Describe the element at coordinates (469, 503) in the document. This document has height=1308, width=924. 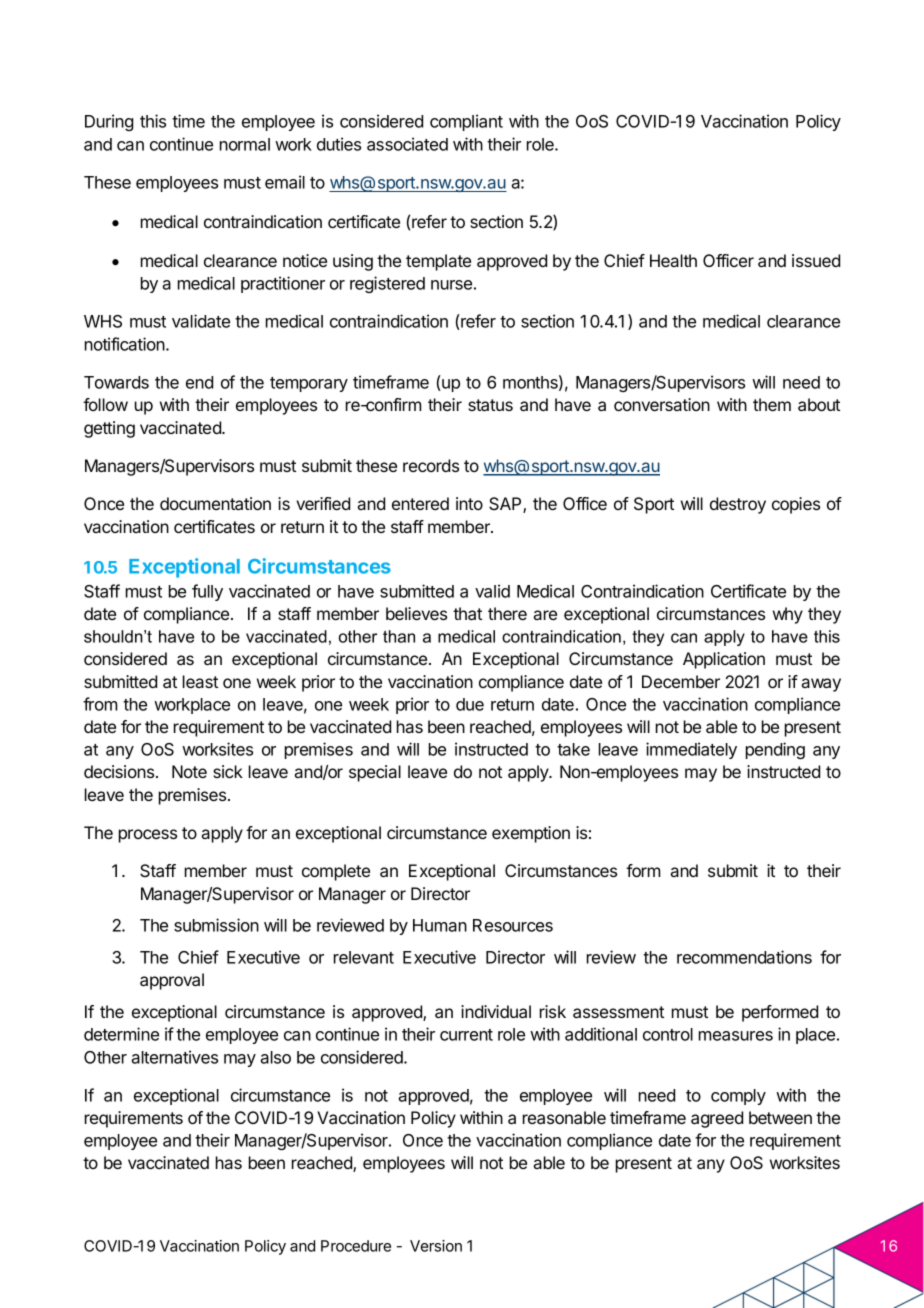
I see `into` at that location.
